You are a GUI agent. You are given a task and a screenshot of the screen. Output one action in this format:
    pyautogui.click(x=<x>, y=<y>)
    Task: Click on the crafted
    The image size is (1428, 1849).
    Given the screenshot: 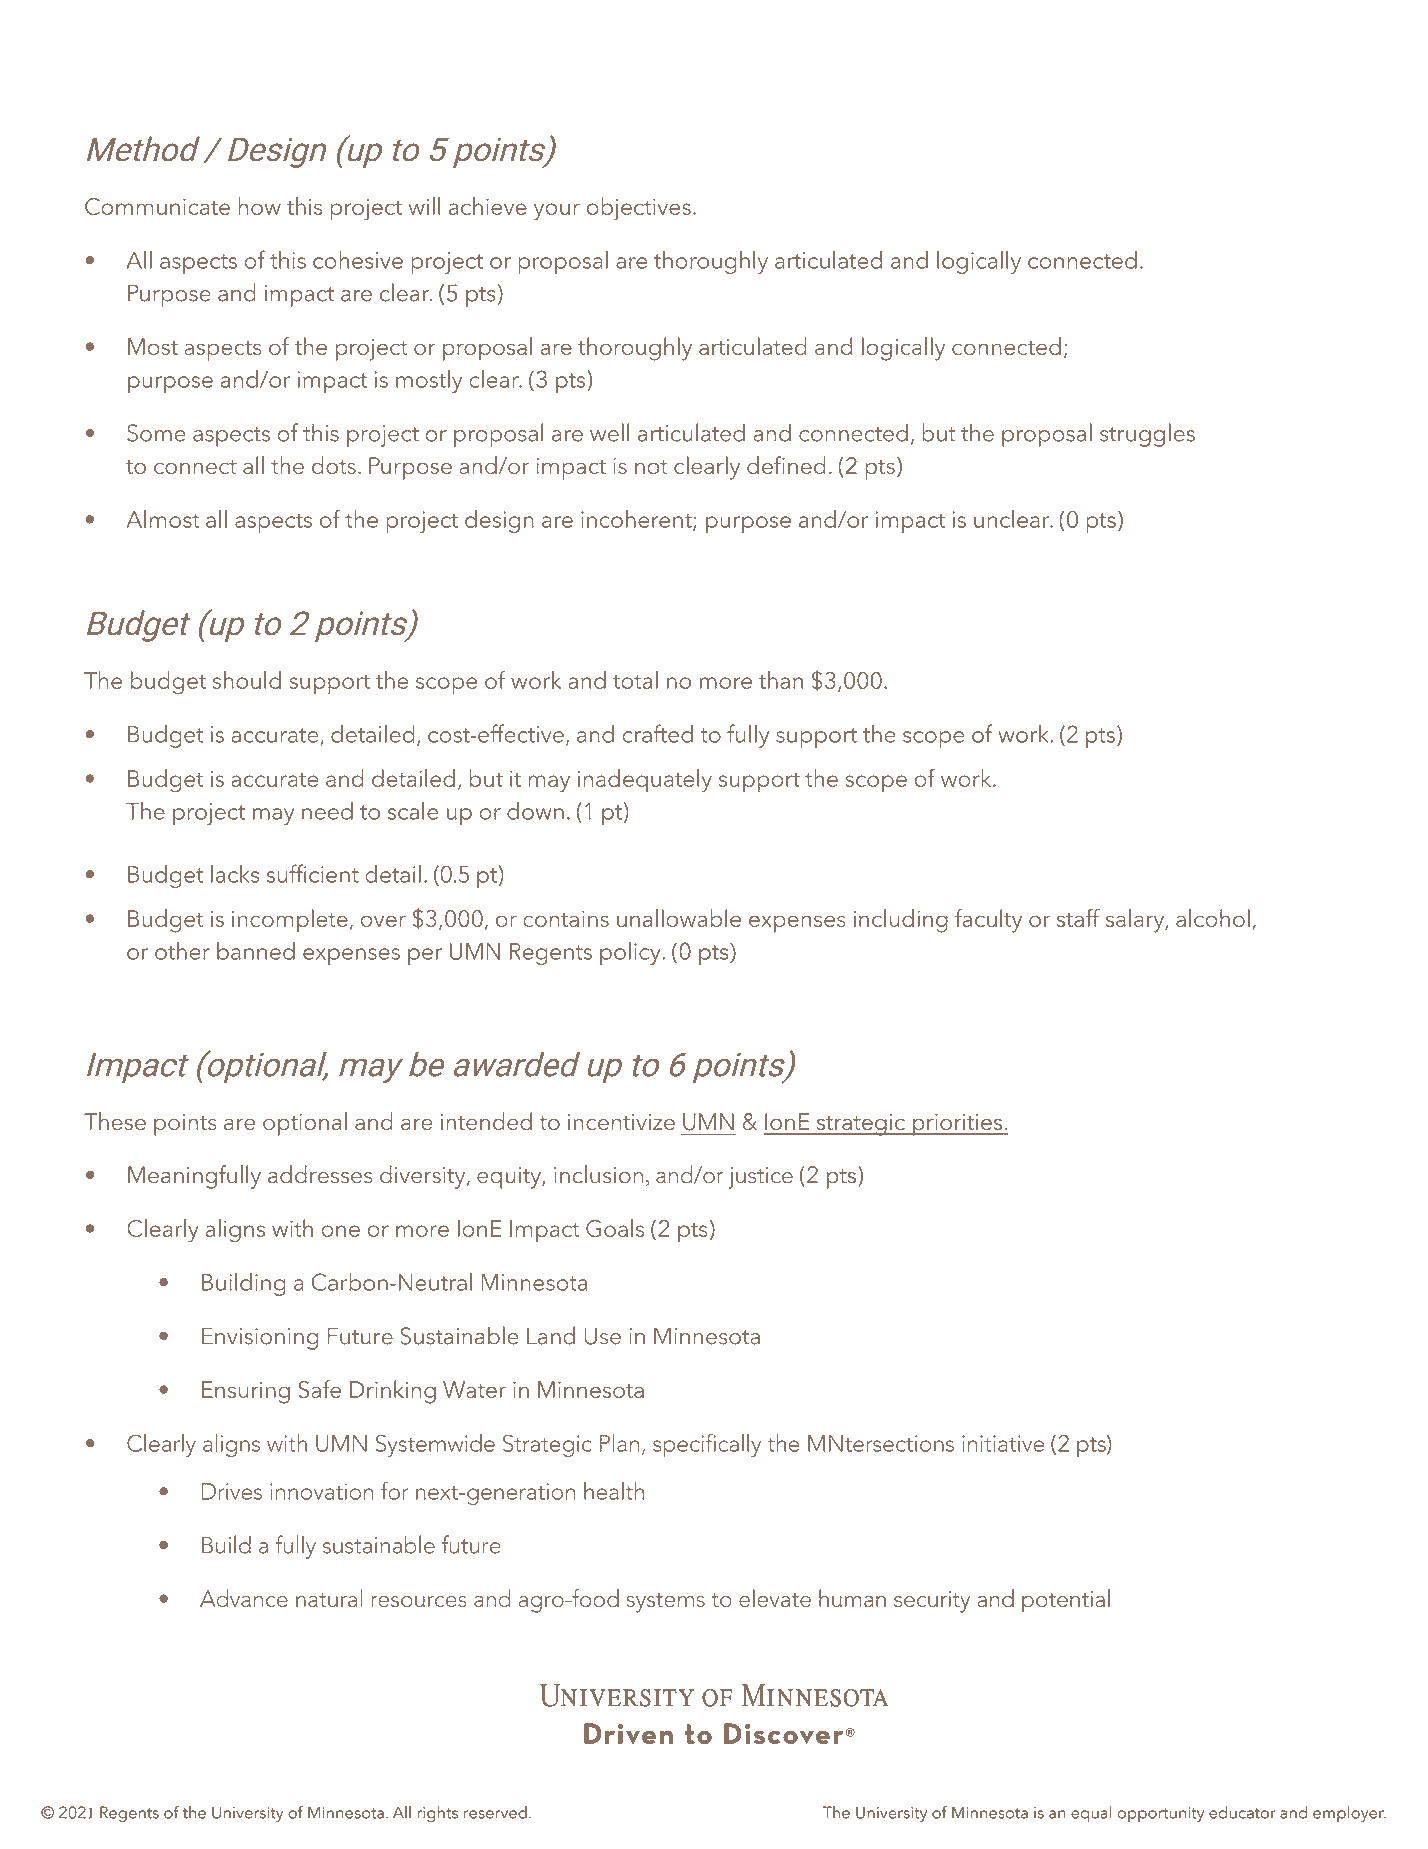 What is the action you would take?
    pyautogui.click(x=658, y=733)
